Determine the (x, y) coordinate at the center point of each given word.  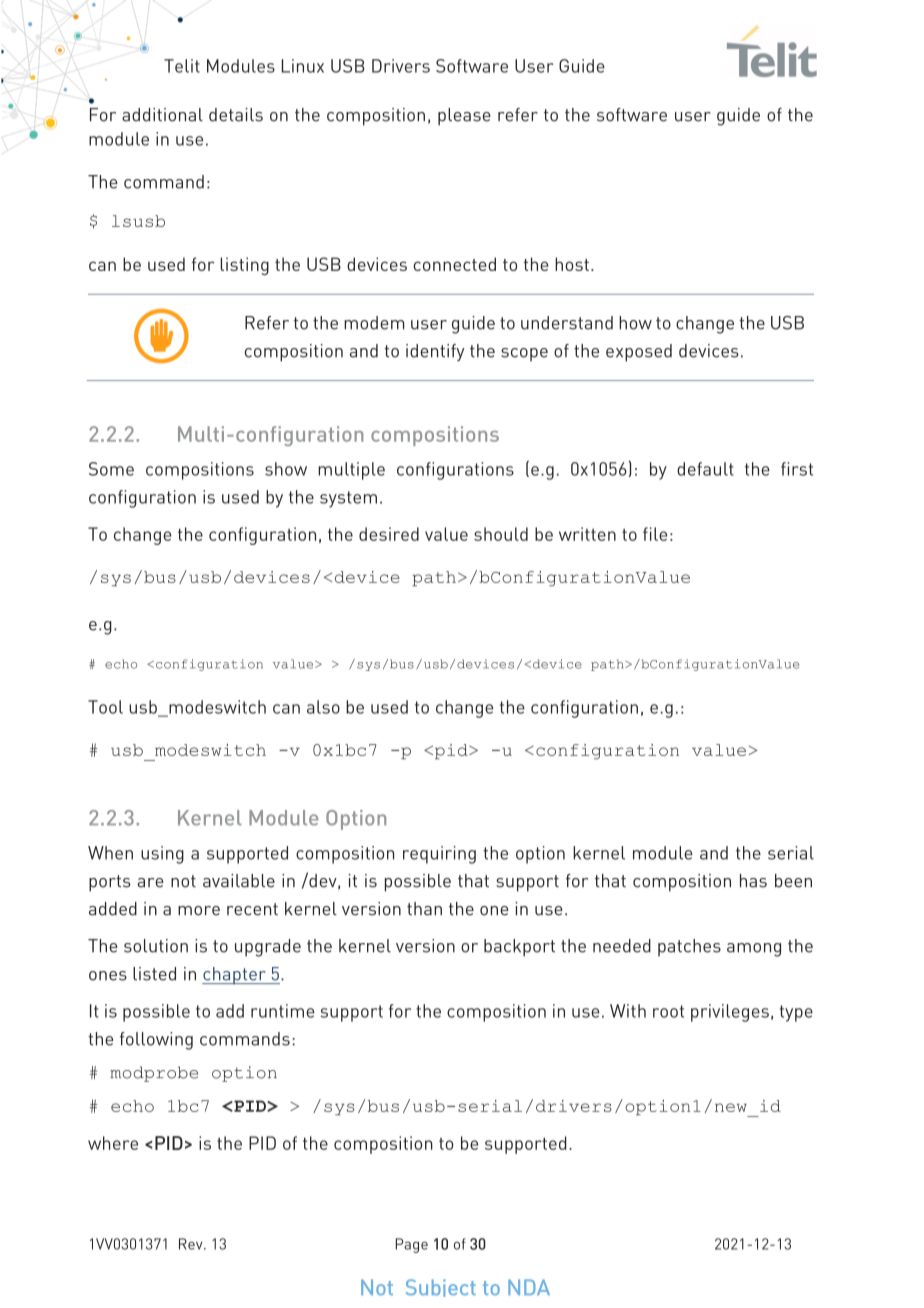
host (572, 264)
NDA (529, 1287)
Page (412, 1245)
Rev (192, 1244)
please (464, 117)
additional (162, 115)
